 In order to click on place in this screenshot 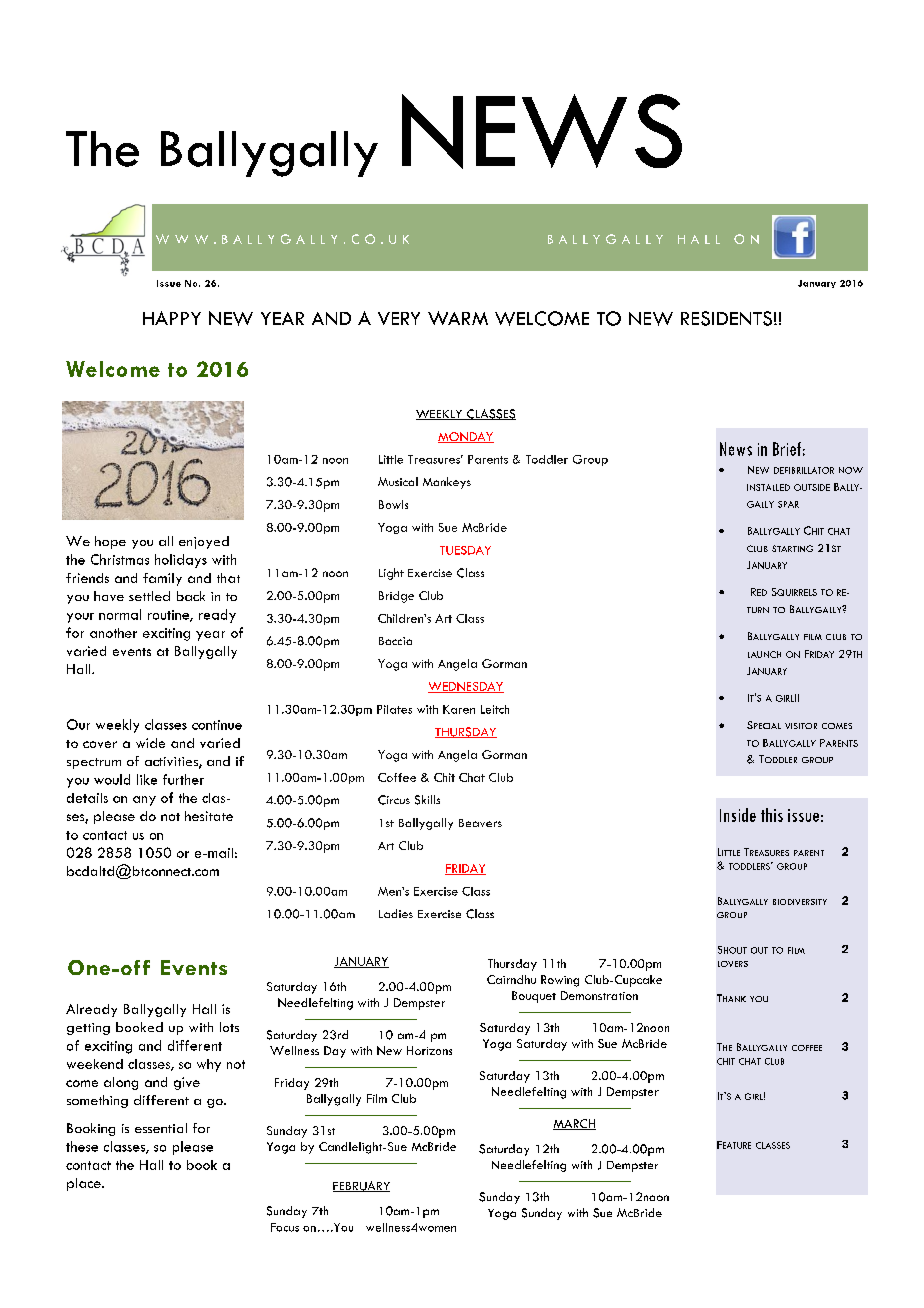, I will do `click(85, 1184)`.
